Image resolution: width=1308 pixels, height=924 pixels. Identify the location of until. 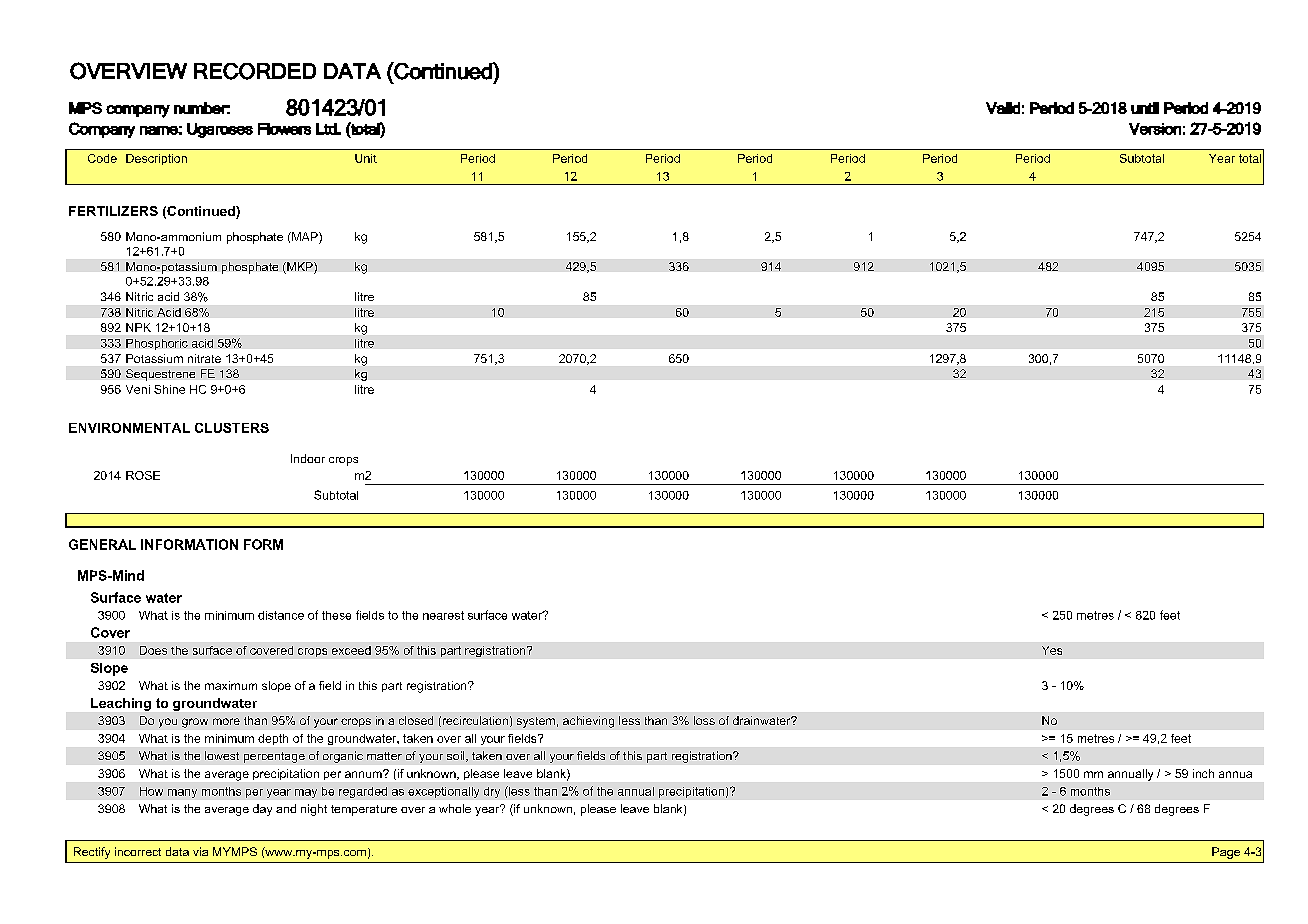
(1145, 108).
